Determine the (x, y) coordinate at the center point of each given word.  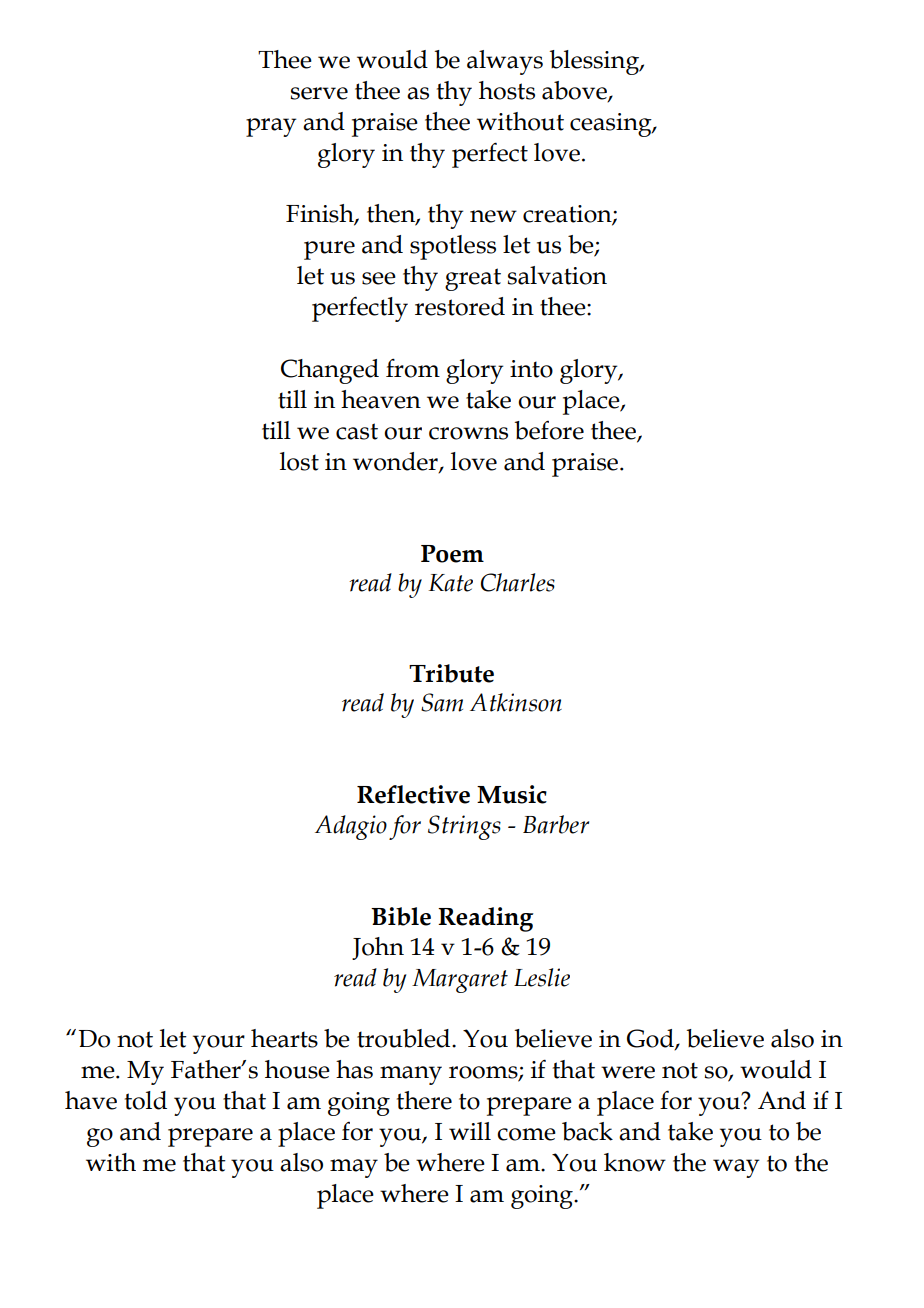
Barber (556, 824)
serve (319, 93)
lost (299, 461)
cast (357, 431)
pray (271, 127)
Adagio (351, 827)
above (575, 91)
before (549, 430)
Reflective (413, 794)
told (146, 1100)
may (354, 1168)
